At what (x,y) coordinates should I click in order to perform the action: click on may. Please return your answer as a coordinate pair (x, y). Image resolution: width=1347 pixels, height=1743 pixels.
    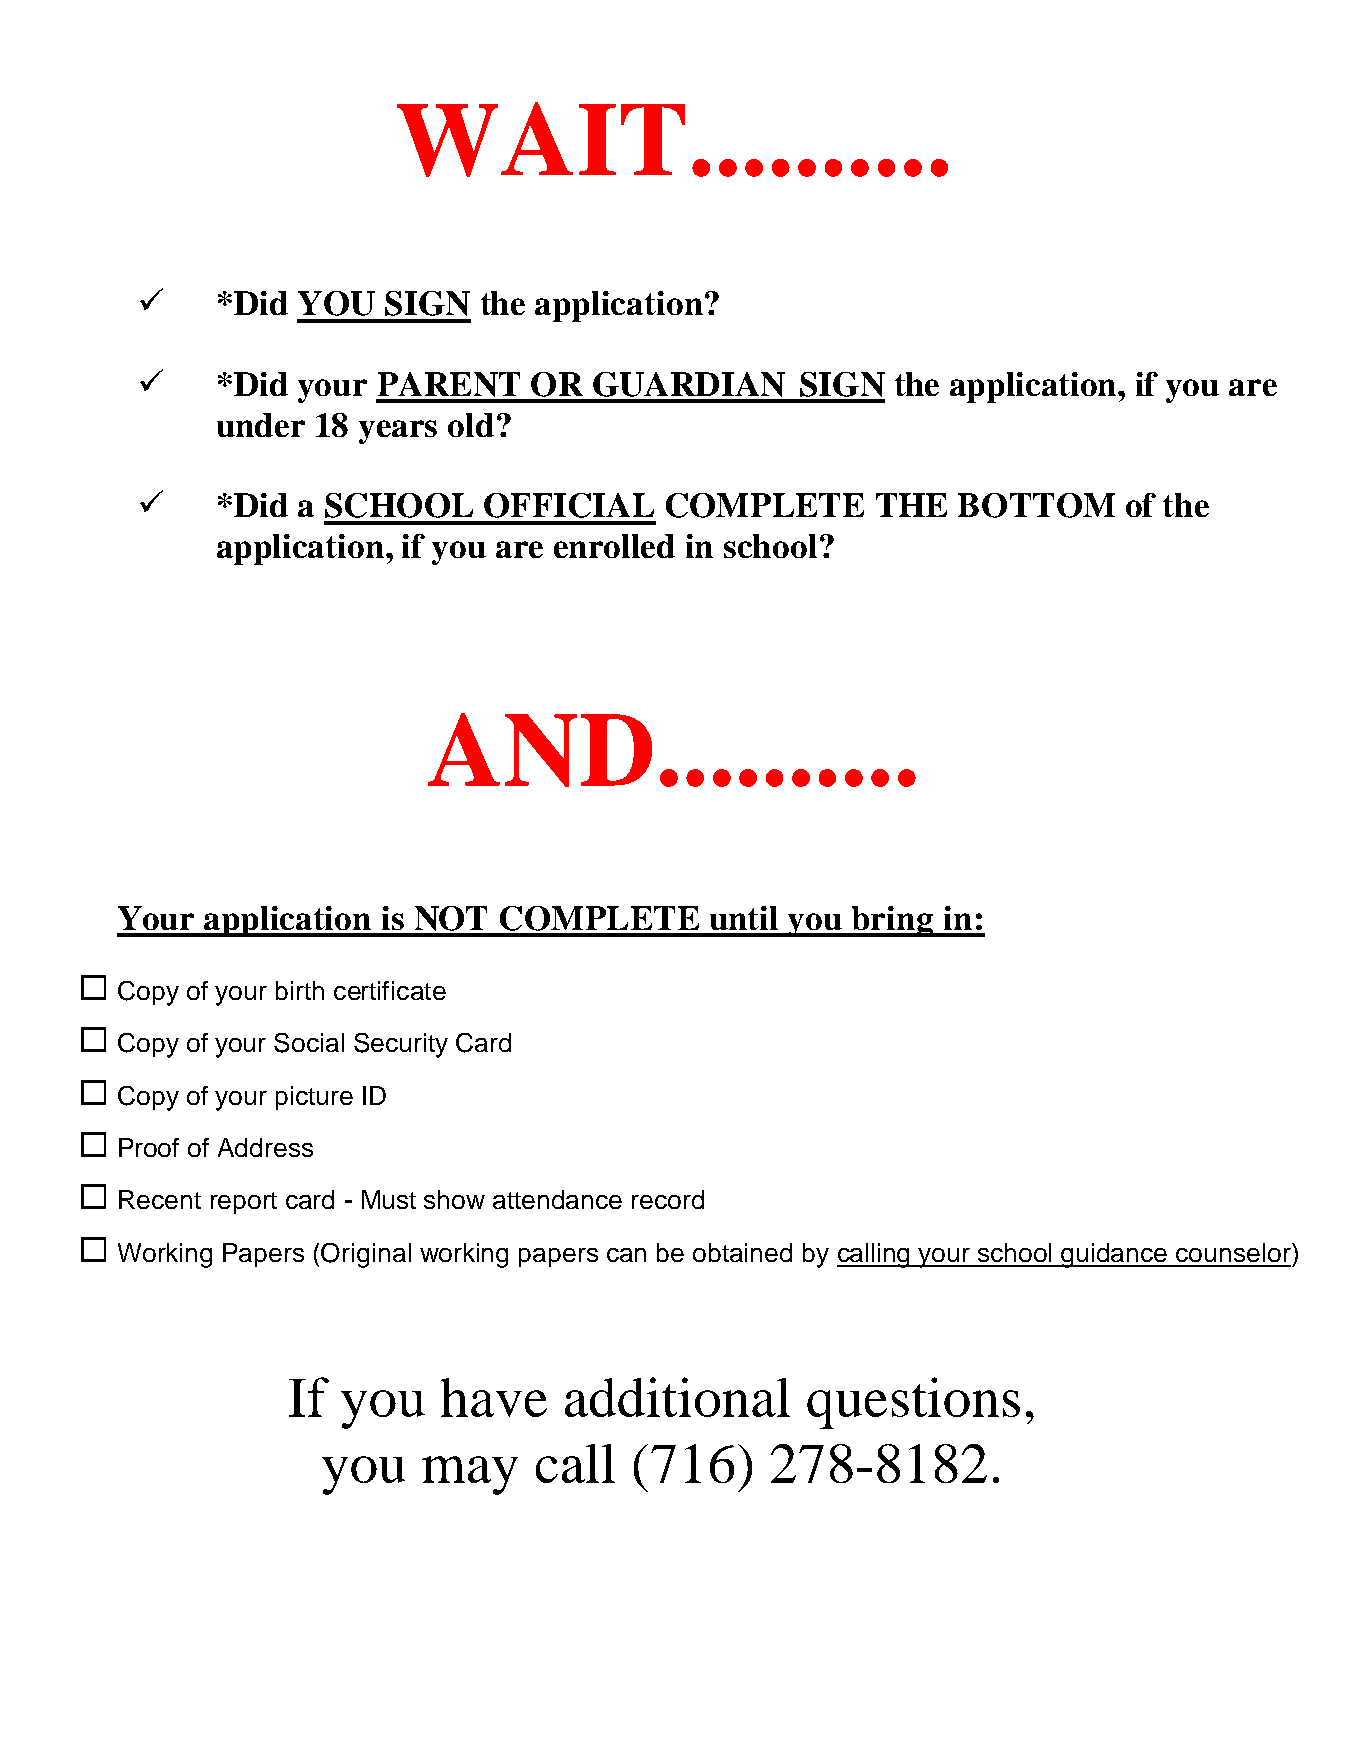
    Looking at the image, I should click on (470, 1475).
